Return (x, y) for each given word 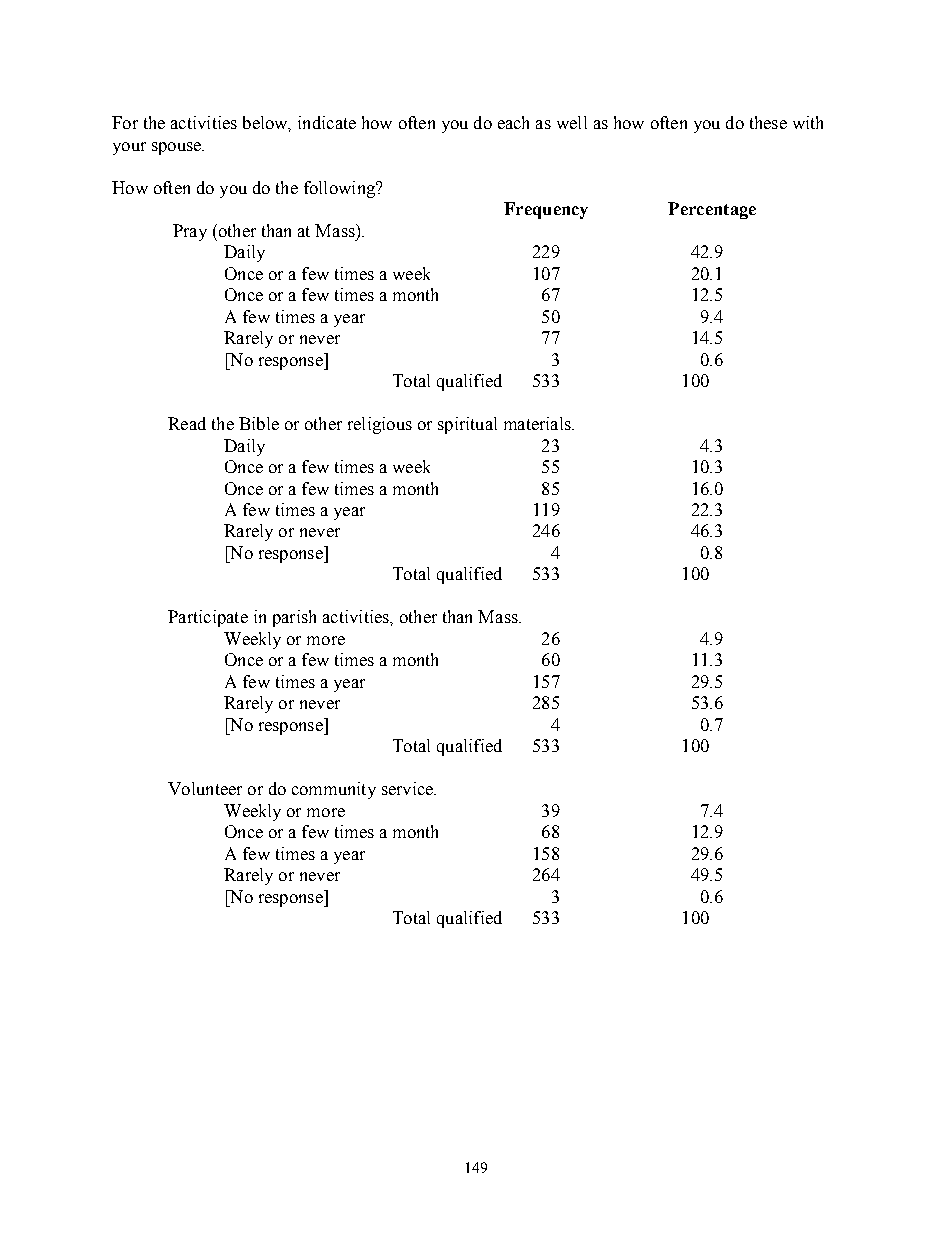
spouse (178, 148)
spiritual (467, 425)
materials (538, 423)
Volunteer (205, 788)
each (513, 122)
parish (294, 618)
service (408, 788)
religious (380, 425)
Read (187, 423)
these (768, 122)
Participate (208, 618)
